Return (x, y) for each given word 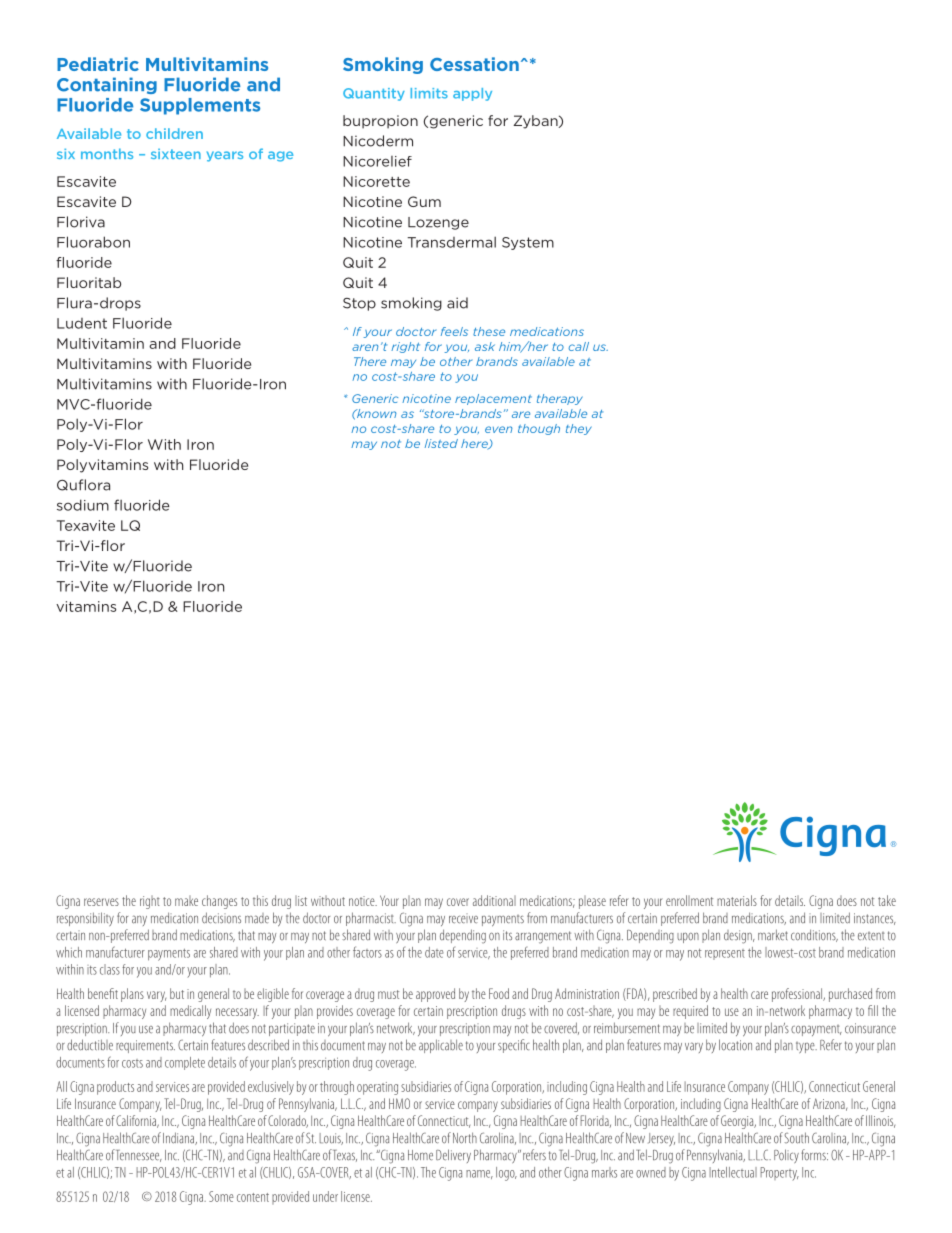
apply (472, 94)
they (579, 429)
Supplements (200, 106)
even (499, 429)
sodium (83, 505)
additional (494, 900)
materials (737, 900)
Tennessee (139, 1156)
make (186, 901)
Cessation (474, 64)
